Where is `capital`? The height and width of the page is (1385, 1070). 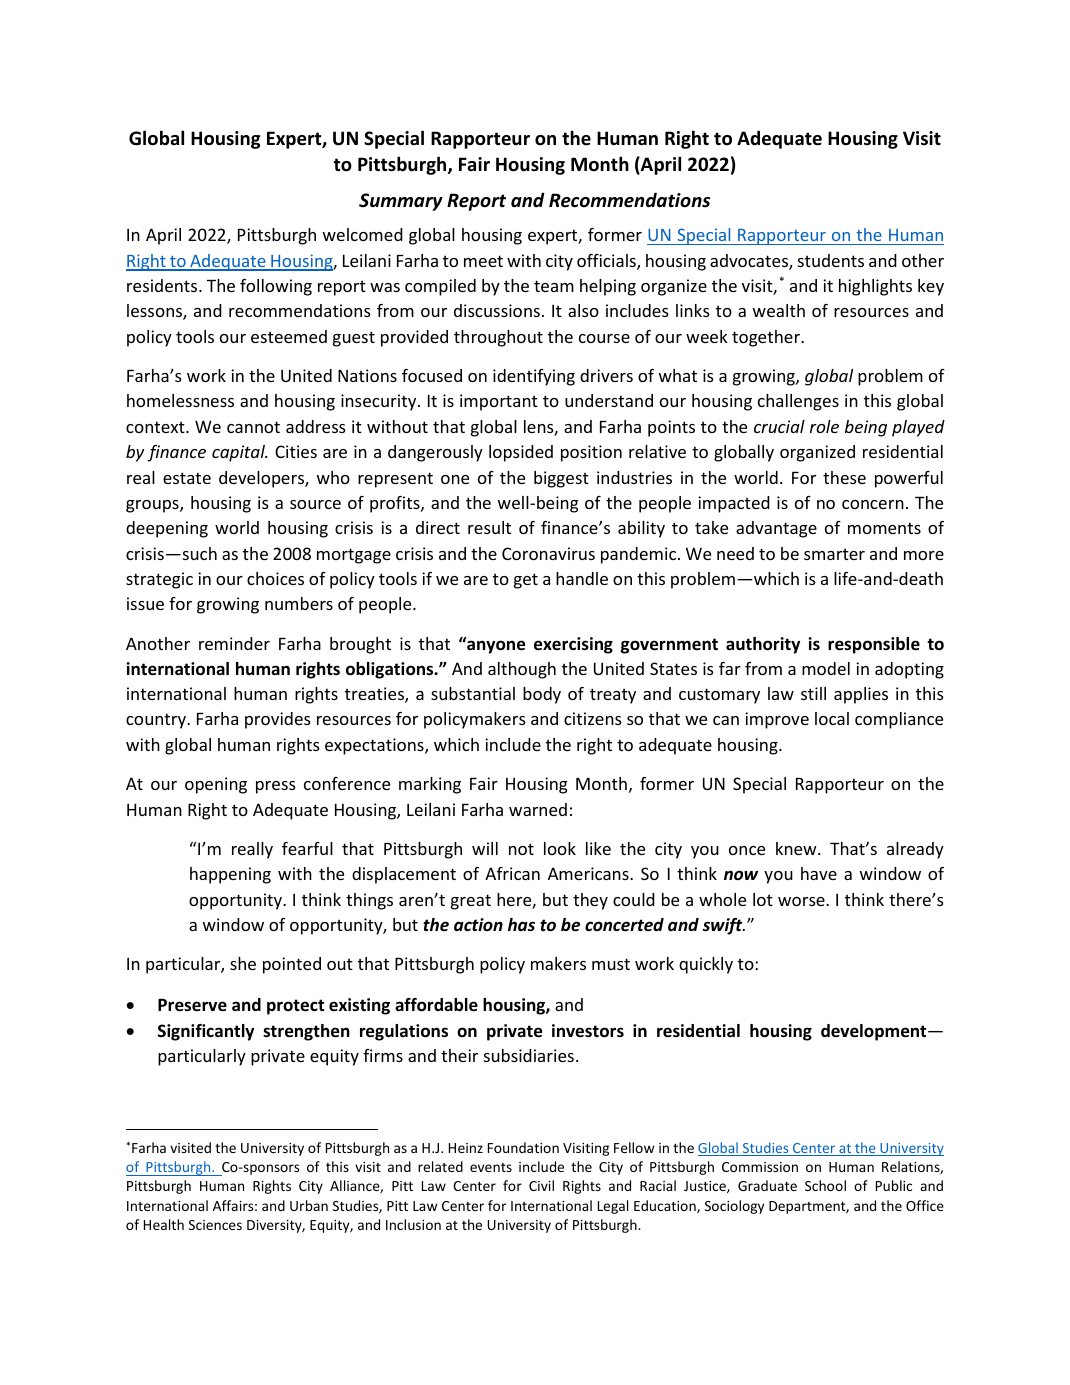 capital is located at coordinates (240, 453).
